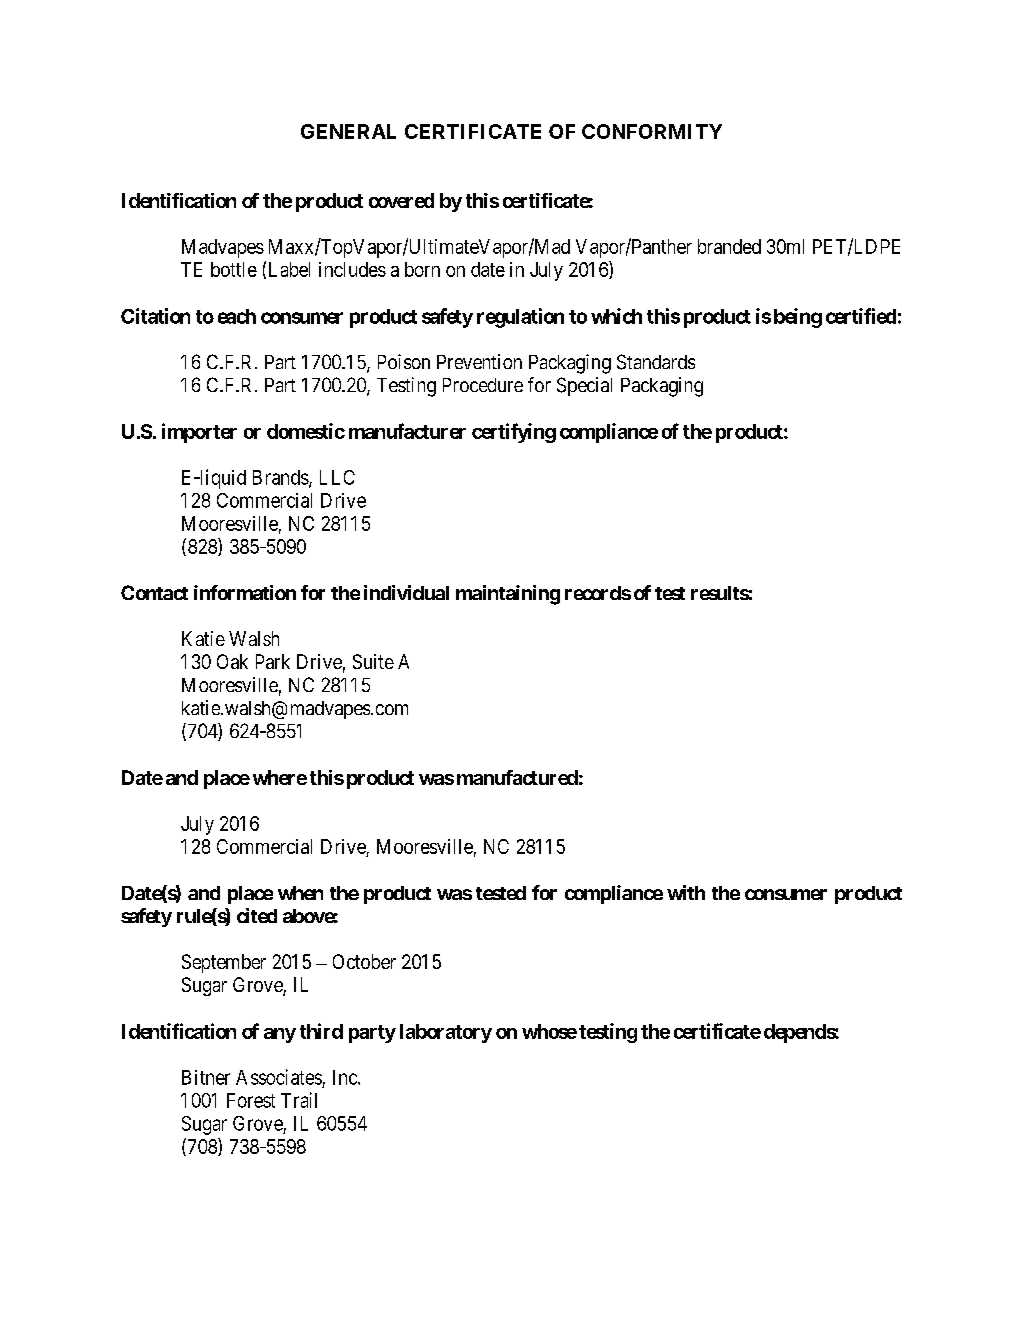 This page has width=1023, height=1324. Describe the element at coordinates (517, 777) in the page. I see `manufactured` at that location.
